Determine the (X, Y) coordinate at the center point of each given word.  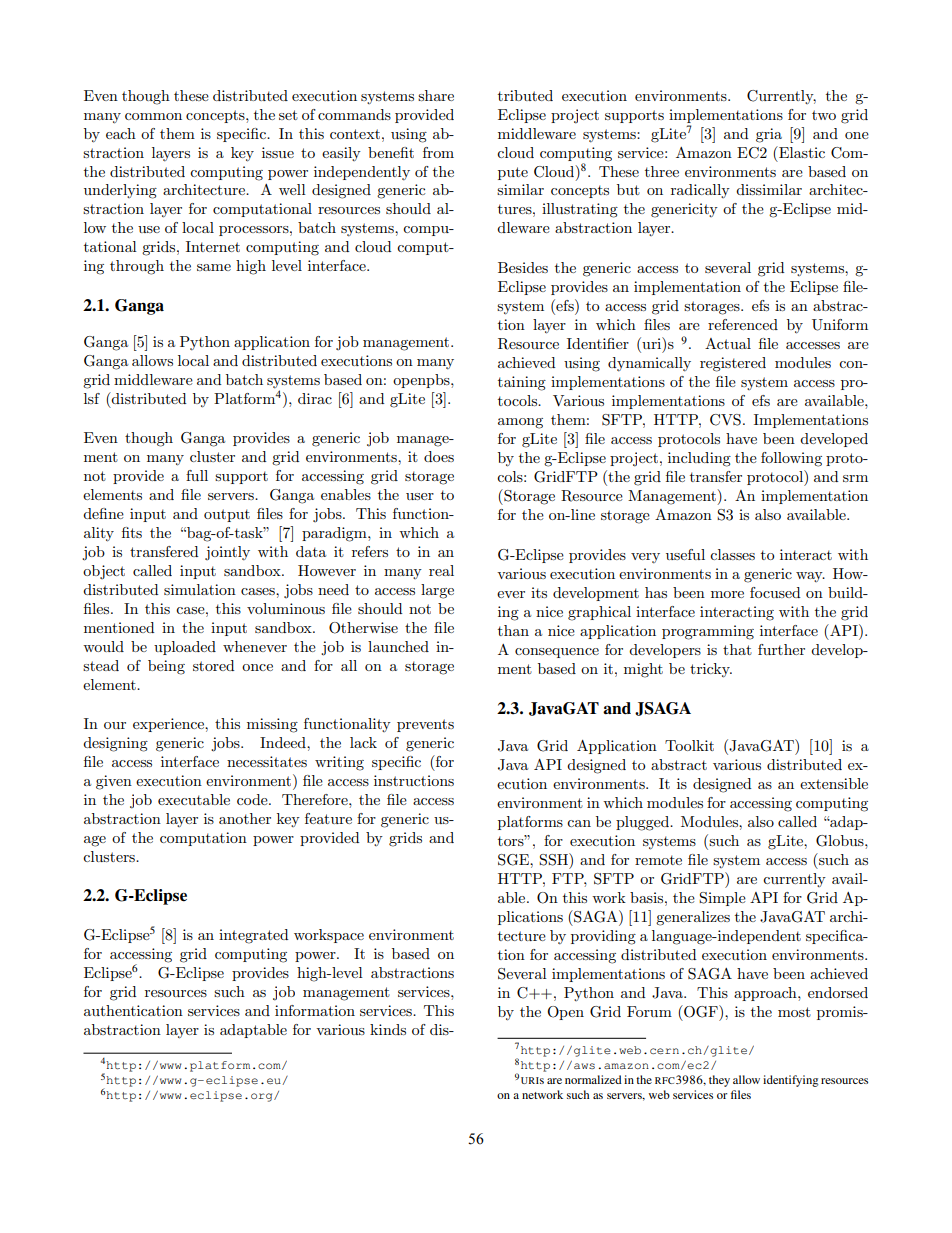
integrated (253, 936)
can (579, 823)
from (438, 152)
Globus (841, 841)
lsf (92, 398)
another (245, 818)
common (153, 116)
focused (775, 592)
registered (733, 364)
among (520, 423)
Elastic (801, 152)
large (437, 591)
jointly (227, 553)
